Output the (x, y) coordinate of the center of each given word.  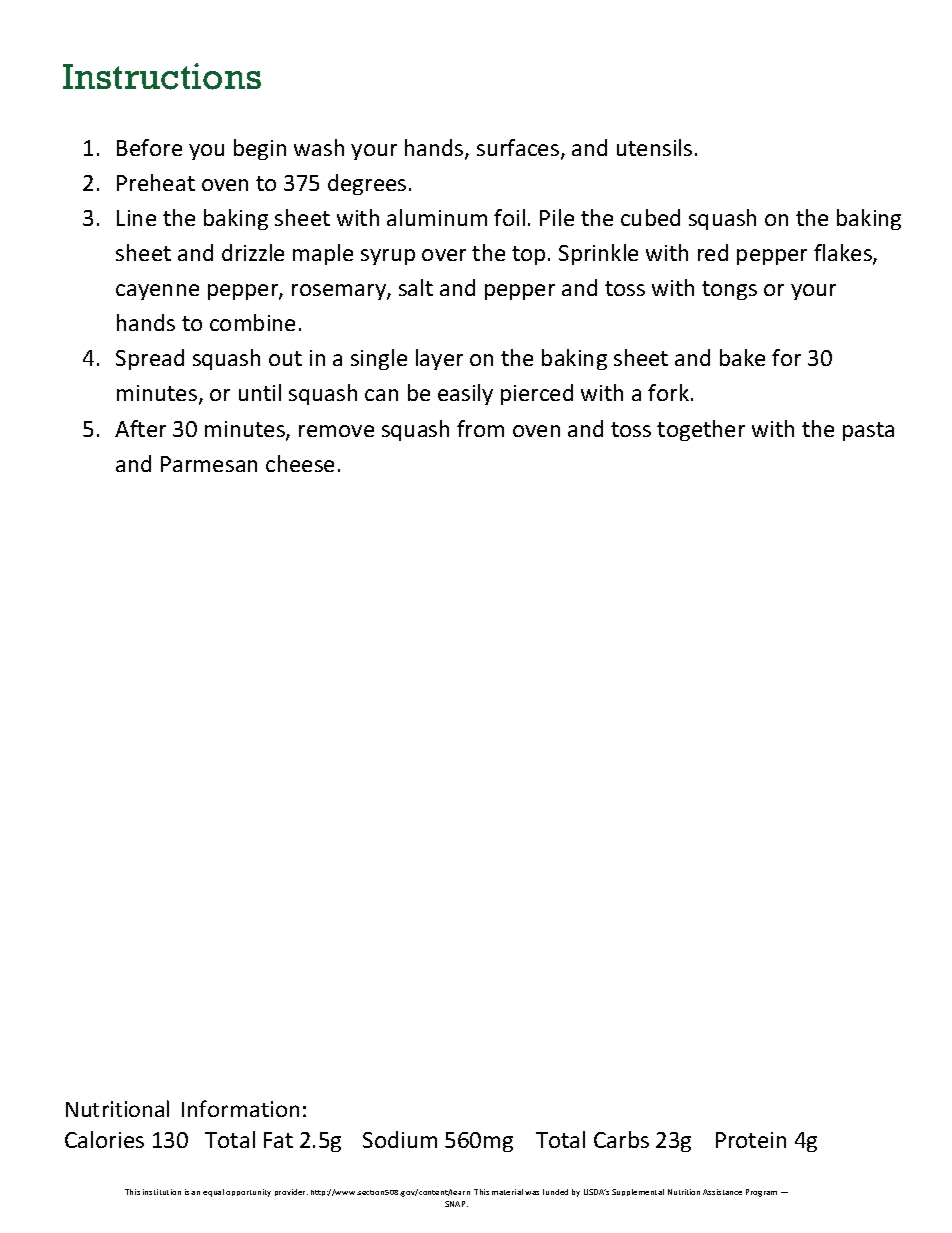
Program (761, 1193)
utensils (654, 147)
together (701, 430)
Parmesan (209, 464)
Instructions (162, 76)
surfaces (519, 149)
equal (213, 1193)
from (480, 428)
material (507, 1192)
